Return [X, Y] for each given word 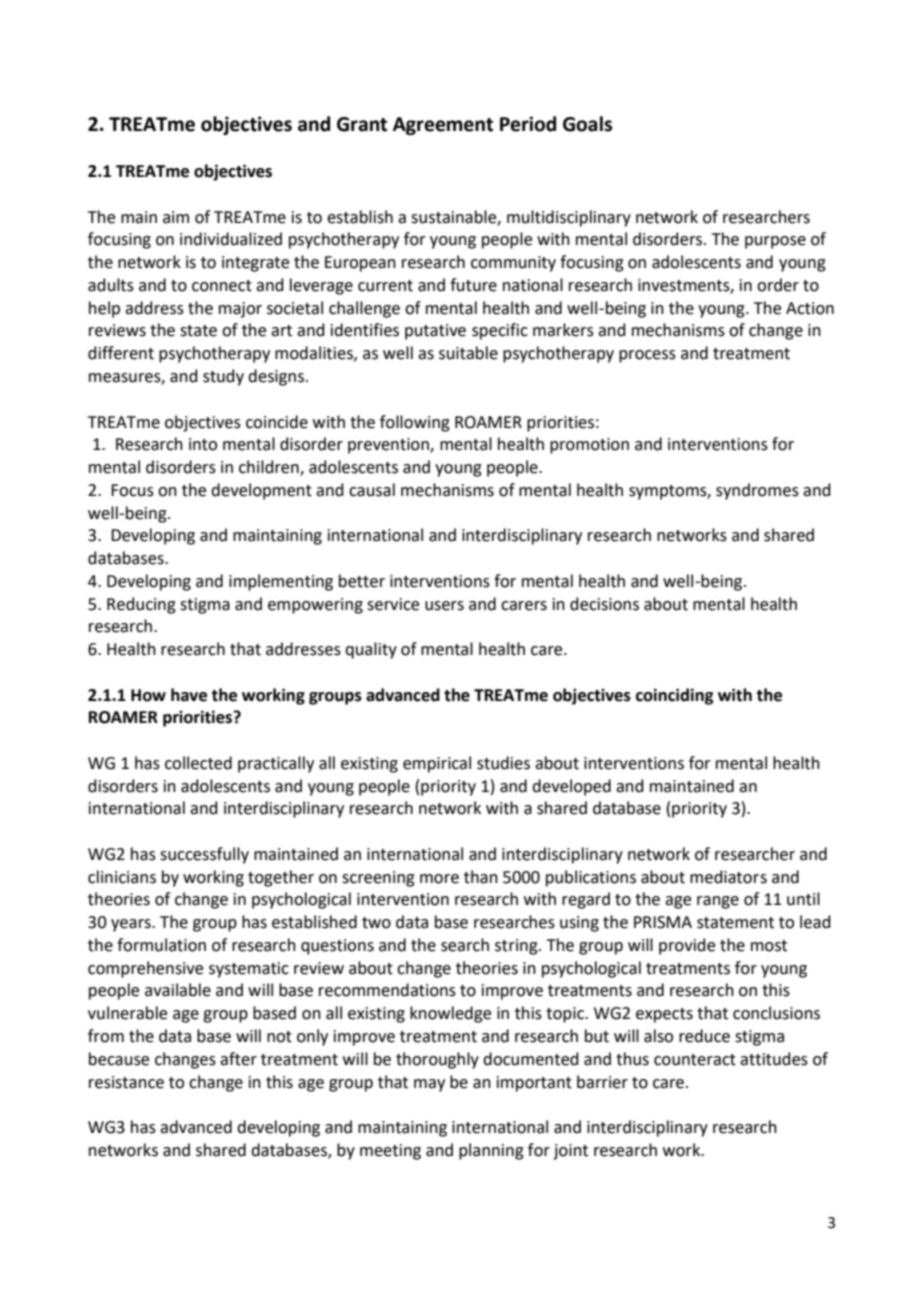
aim [176, 217]
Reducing [141, 605]
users [444, 606]
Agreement [443, 126]
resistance [126, 1082]
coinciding [674, 696]
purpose [775, 242]
